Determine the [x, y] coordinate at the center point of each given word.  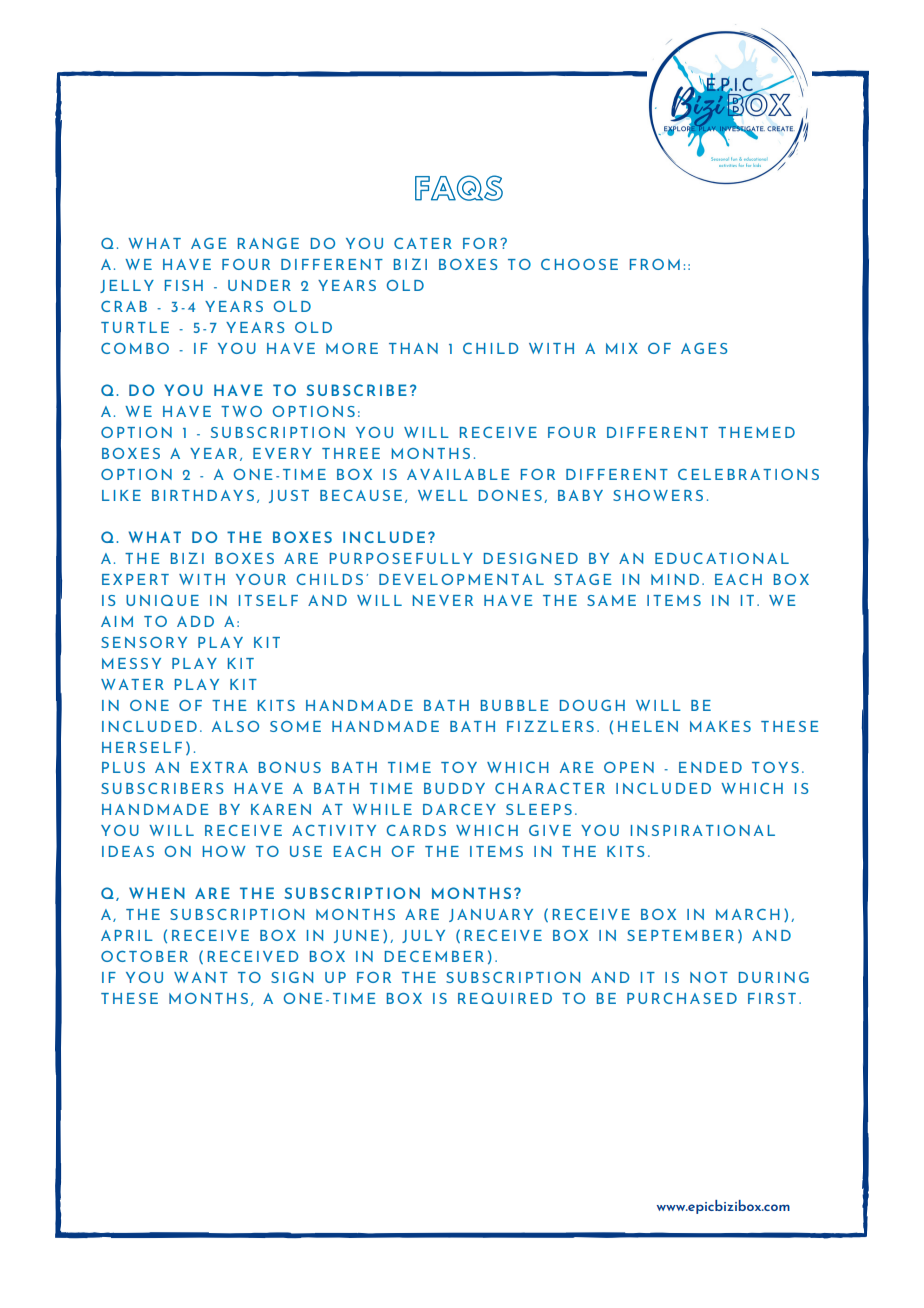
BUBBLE [515, 705]
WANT [201, 977]
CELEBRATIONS [748, 474]
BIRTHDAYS [203, 495]
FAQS [459, 188]
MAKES [720, 726]
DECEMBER [434, 956]
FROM [655, 264]
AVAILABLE [458, 474]
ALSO [235, 726]
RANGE [268, 243]
